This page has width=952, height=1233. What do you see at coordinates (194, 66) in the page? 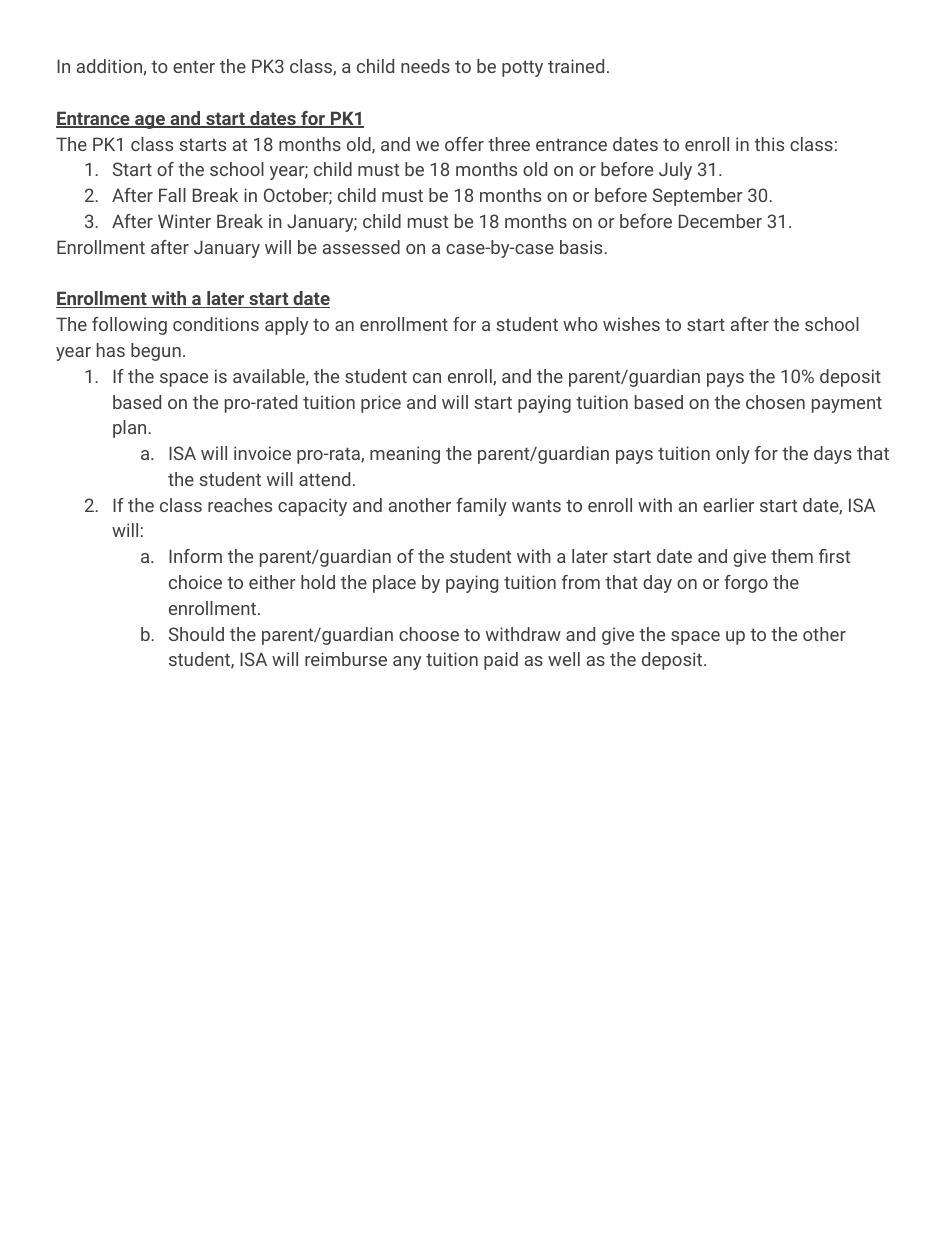
I see `enter` at bounding box center [194, 66].
